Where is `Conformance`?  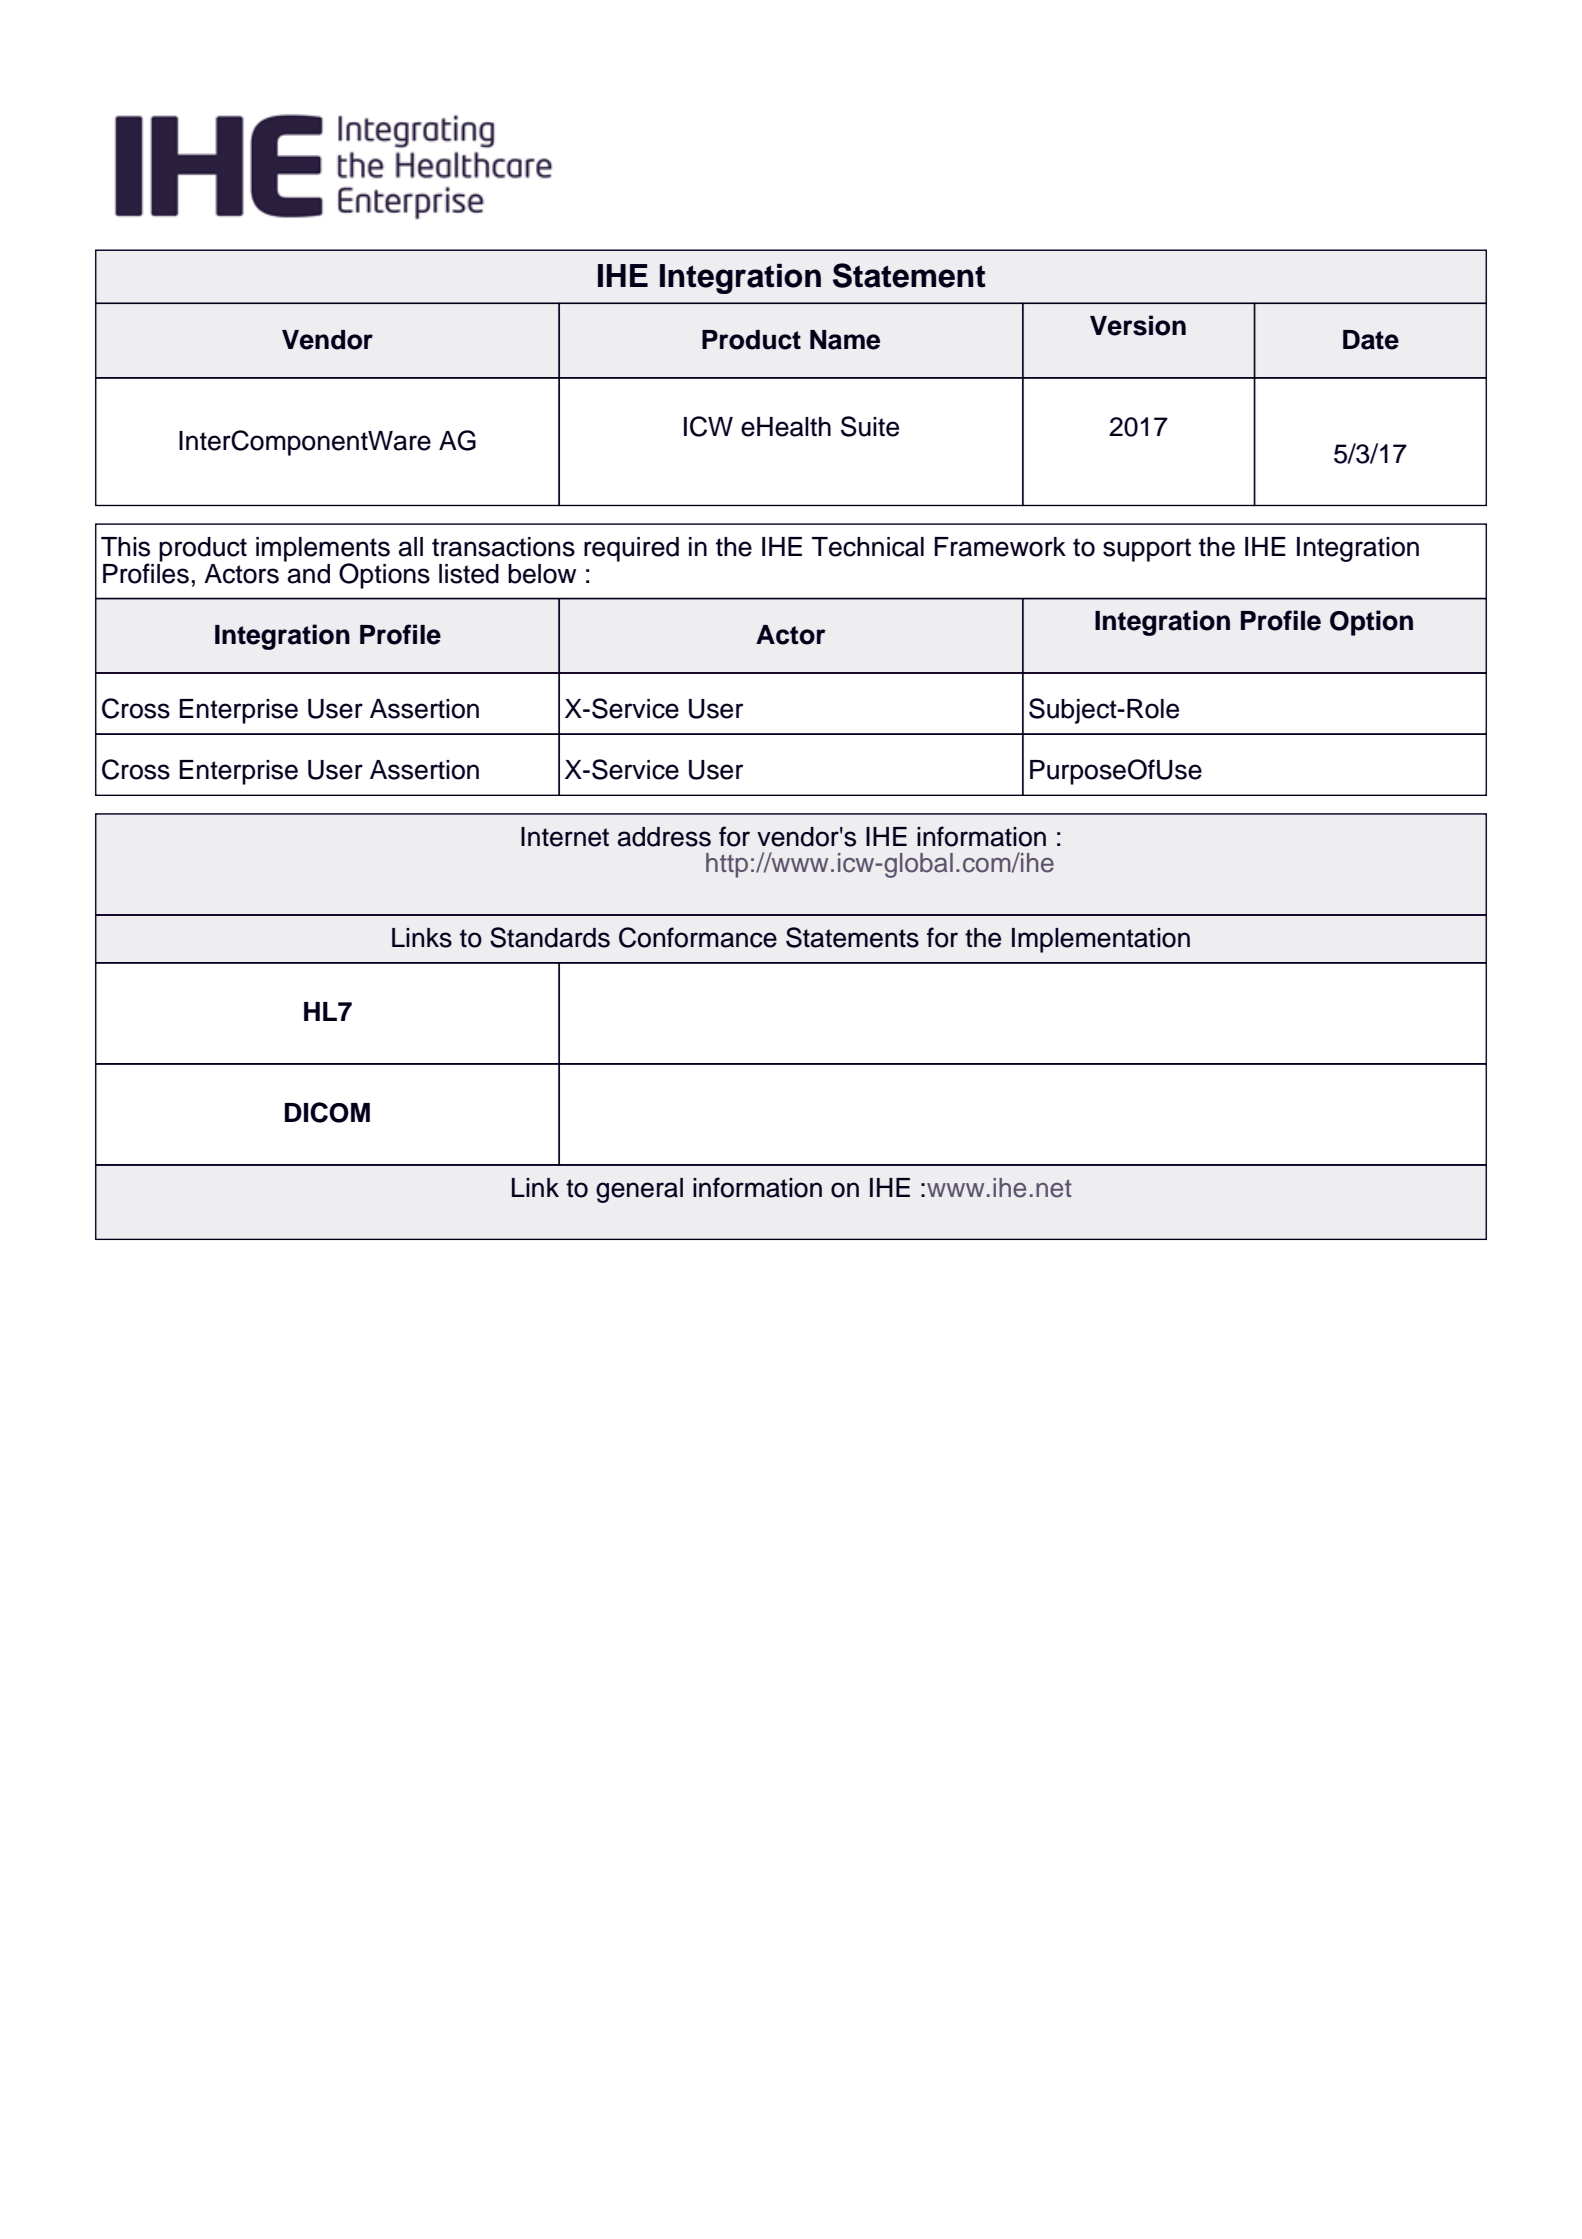
Conformance is located at coordinates (698, 937).
